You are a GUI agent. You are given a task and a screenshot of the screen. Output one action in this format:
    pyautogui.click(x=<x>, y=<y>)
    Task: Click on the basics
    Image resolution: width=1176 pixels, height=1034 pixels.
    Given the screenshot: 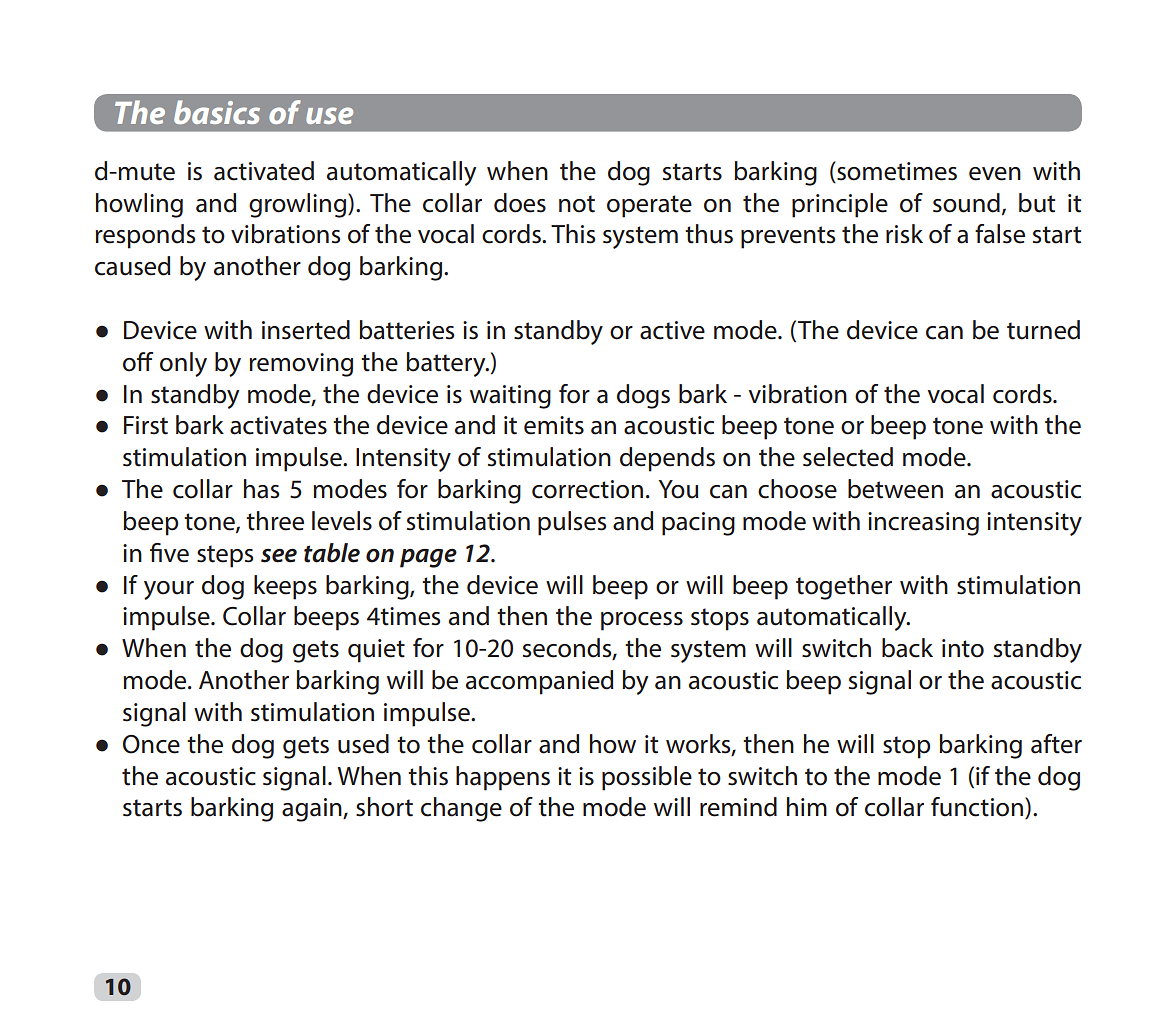 What is the action you would take?
    pyautogui.click(x=217, y=112)
